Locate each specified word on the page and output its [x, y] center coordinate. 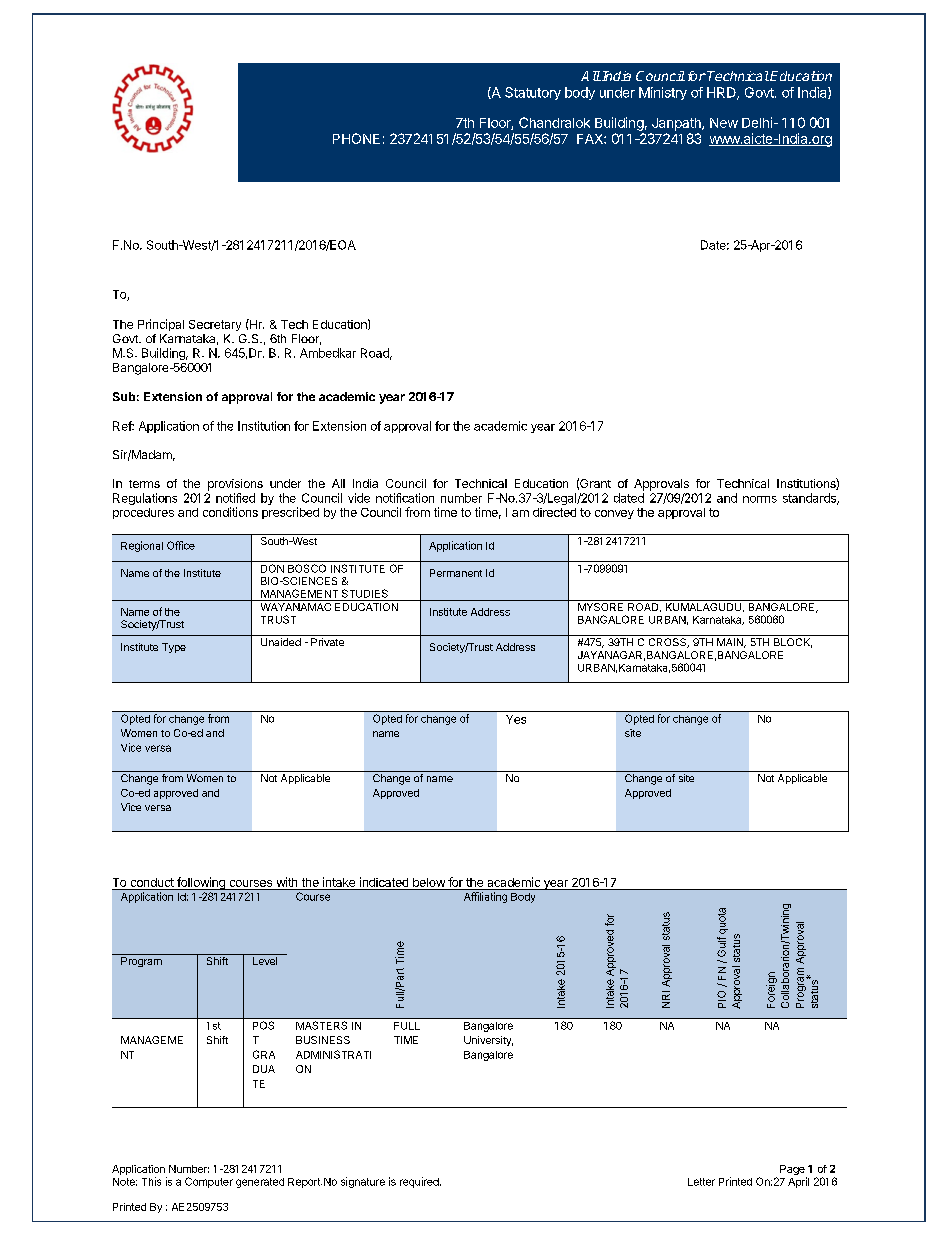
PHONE [356, 138]
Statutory [533, 93]
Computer [209, 1182]
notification [405, 498]
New [724, 123]
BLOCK [793, 643]
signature [363, 1182]
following [201, 883]
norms [760, 499]
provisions [235, 485]
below [429, 882]
